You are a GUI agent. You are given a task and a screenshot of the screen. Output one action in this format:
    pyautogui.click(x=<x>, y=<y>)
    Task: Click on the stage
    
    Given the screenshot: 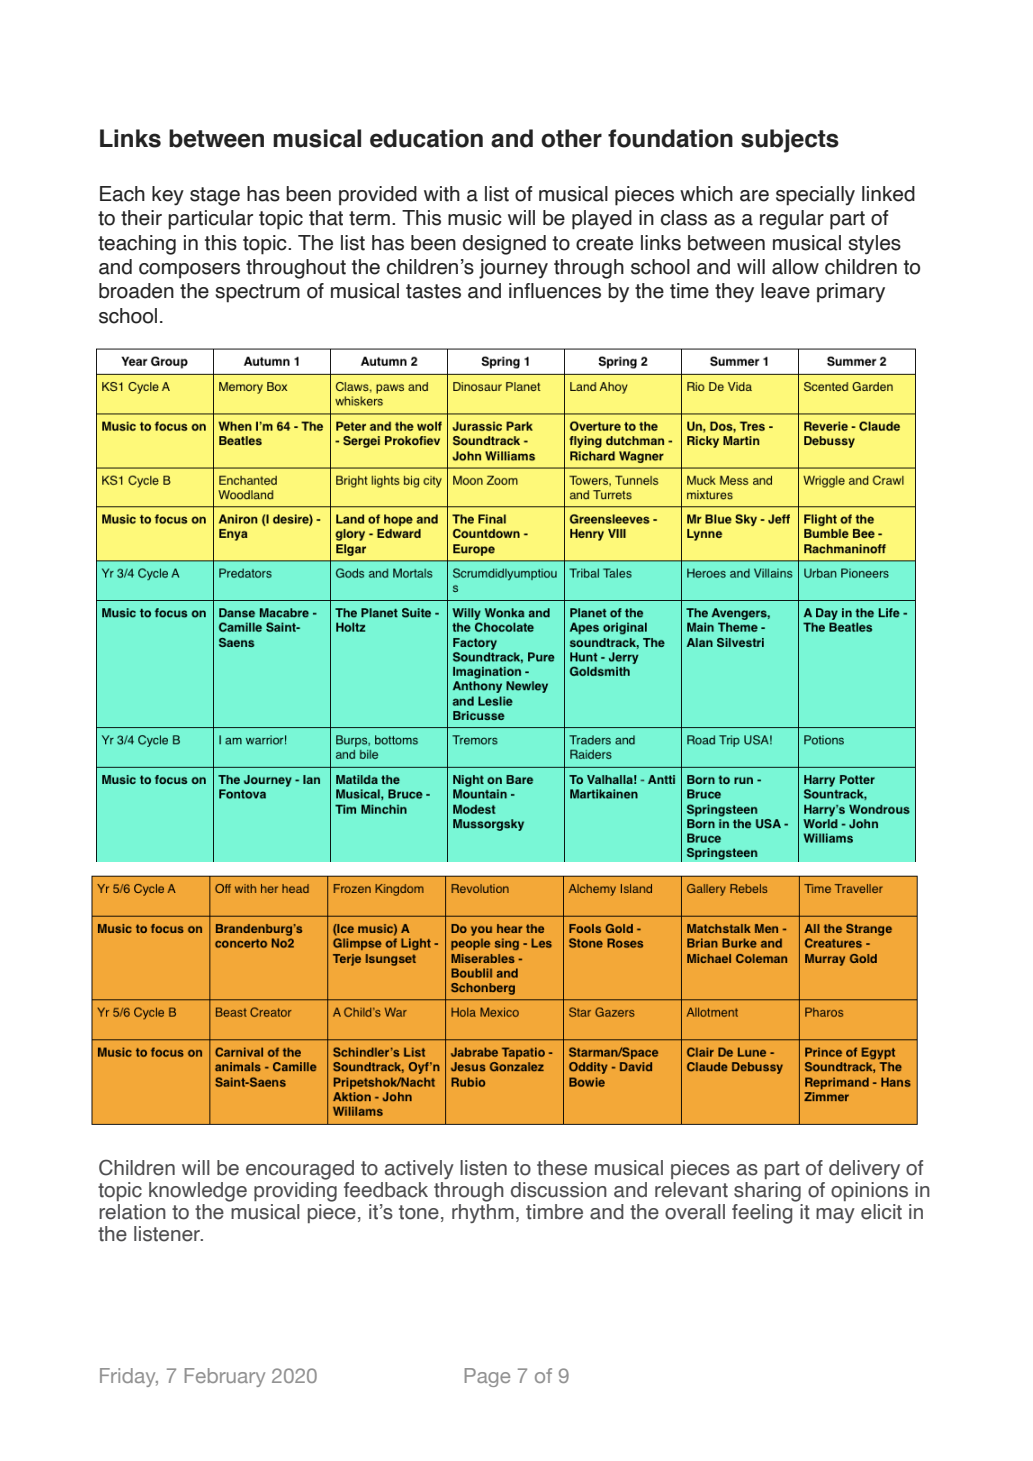 What is the action you would take?
    pyautogui.click(x=215, y=196)
